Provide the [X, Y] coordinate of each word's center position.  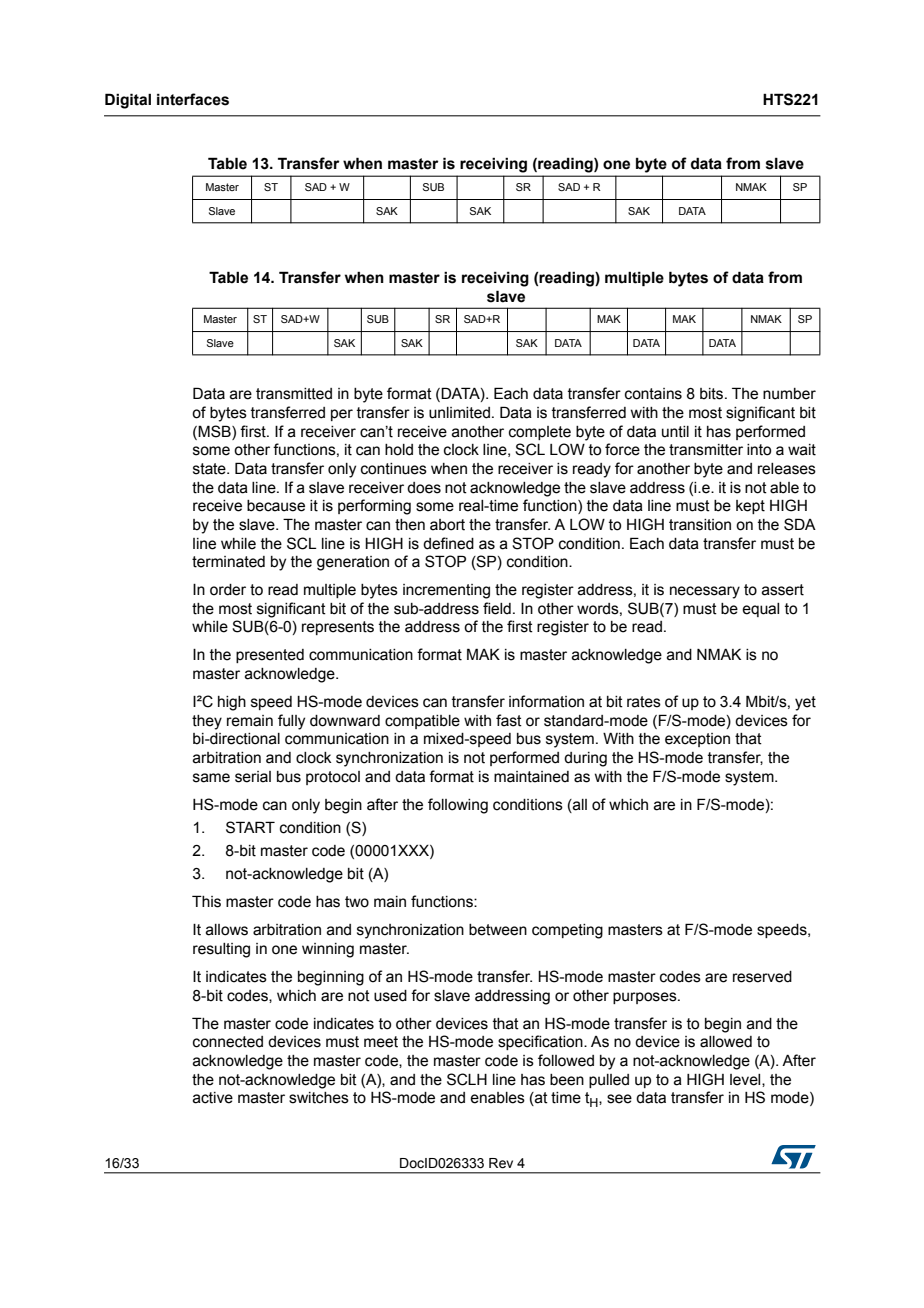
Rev [501, 1163]
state [210, 469]
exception [697, 740]
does [424, 488]
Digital [128, 101]
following [458, 806]
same [211, 778]
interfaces [193, 99]
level [746, 1080]
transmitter [706, 450]
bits [713, 394]
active [213, 1098]
